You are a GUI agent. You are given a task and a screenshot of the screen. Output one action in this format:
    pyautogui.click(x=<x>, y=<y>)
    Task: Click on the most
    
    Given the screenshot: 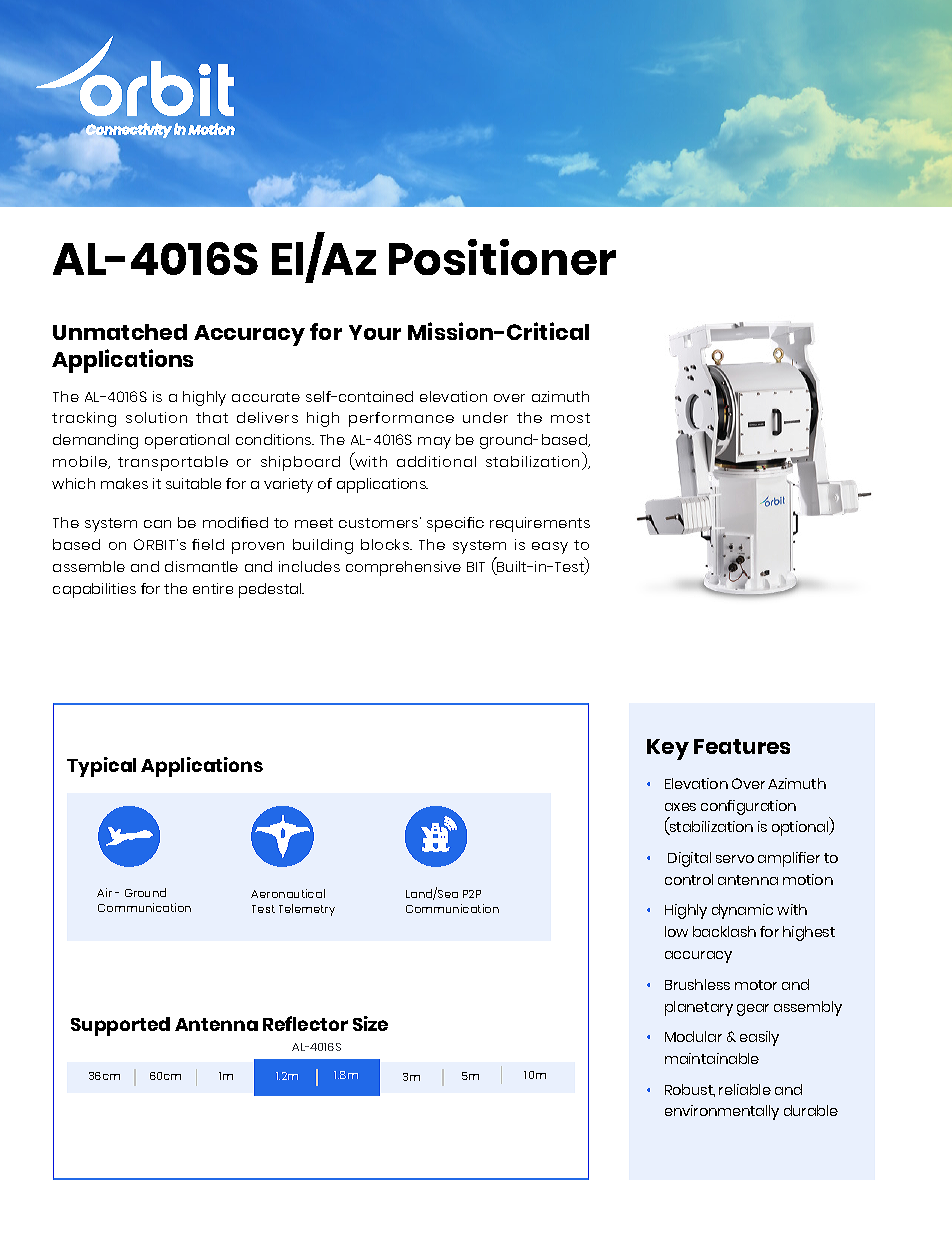 What is the action you would take?
    pyautogui.click(x=570, y=418)
